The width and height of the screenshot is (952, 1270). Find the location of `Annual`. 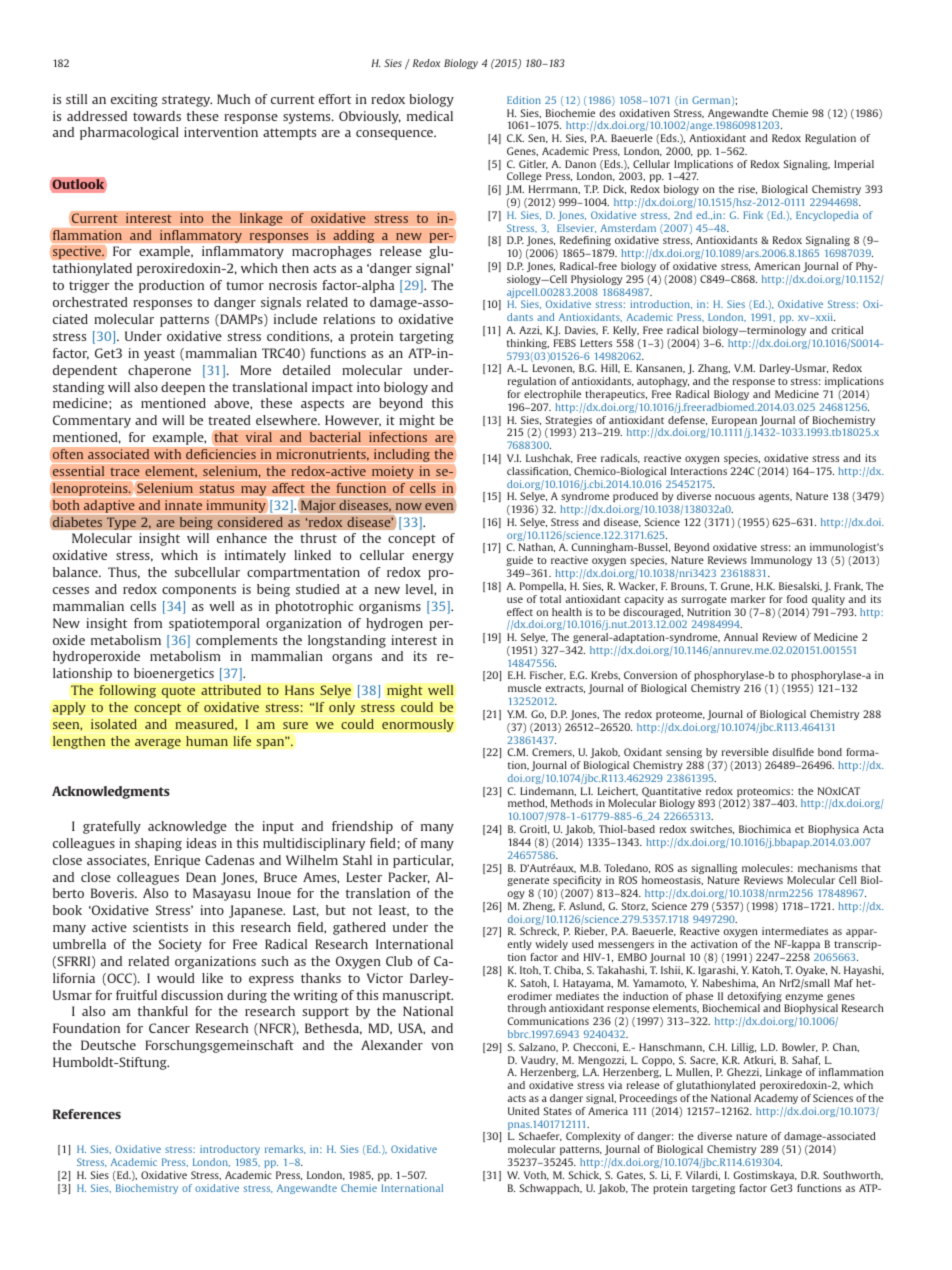

Annual is located at coordinates (741, 637).
